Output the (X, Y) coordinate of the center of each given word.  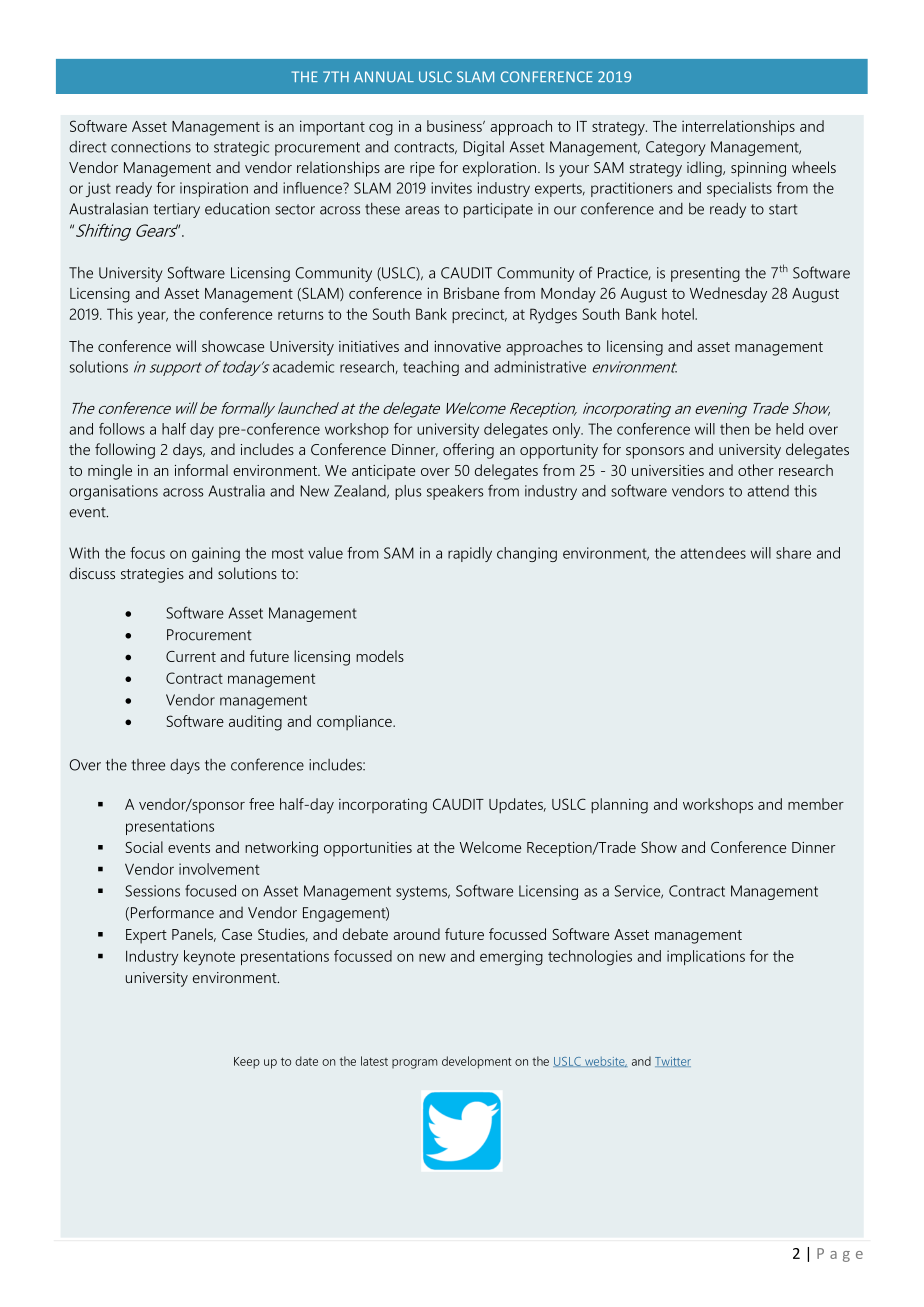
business (455, 126)
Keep (247, 1063)
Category (676, 148)
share (793, 553)
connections (151, 147)
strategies (152, 575)
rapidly (470, 554)
